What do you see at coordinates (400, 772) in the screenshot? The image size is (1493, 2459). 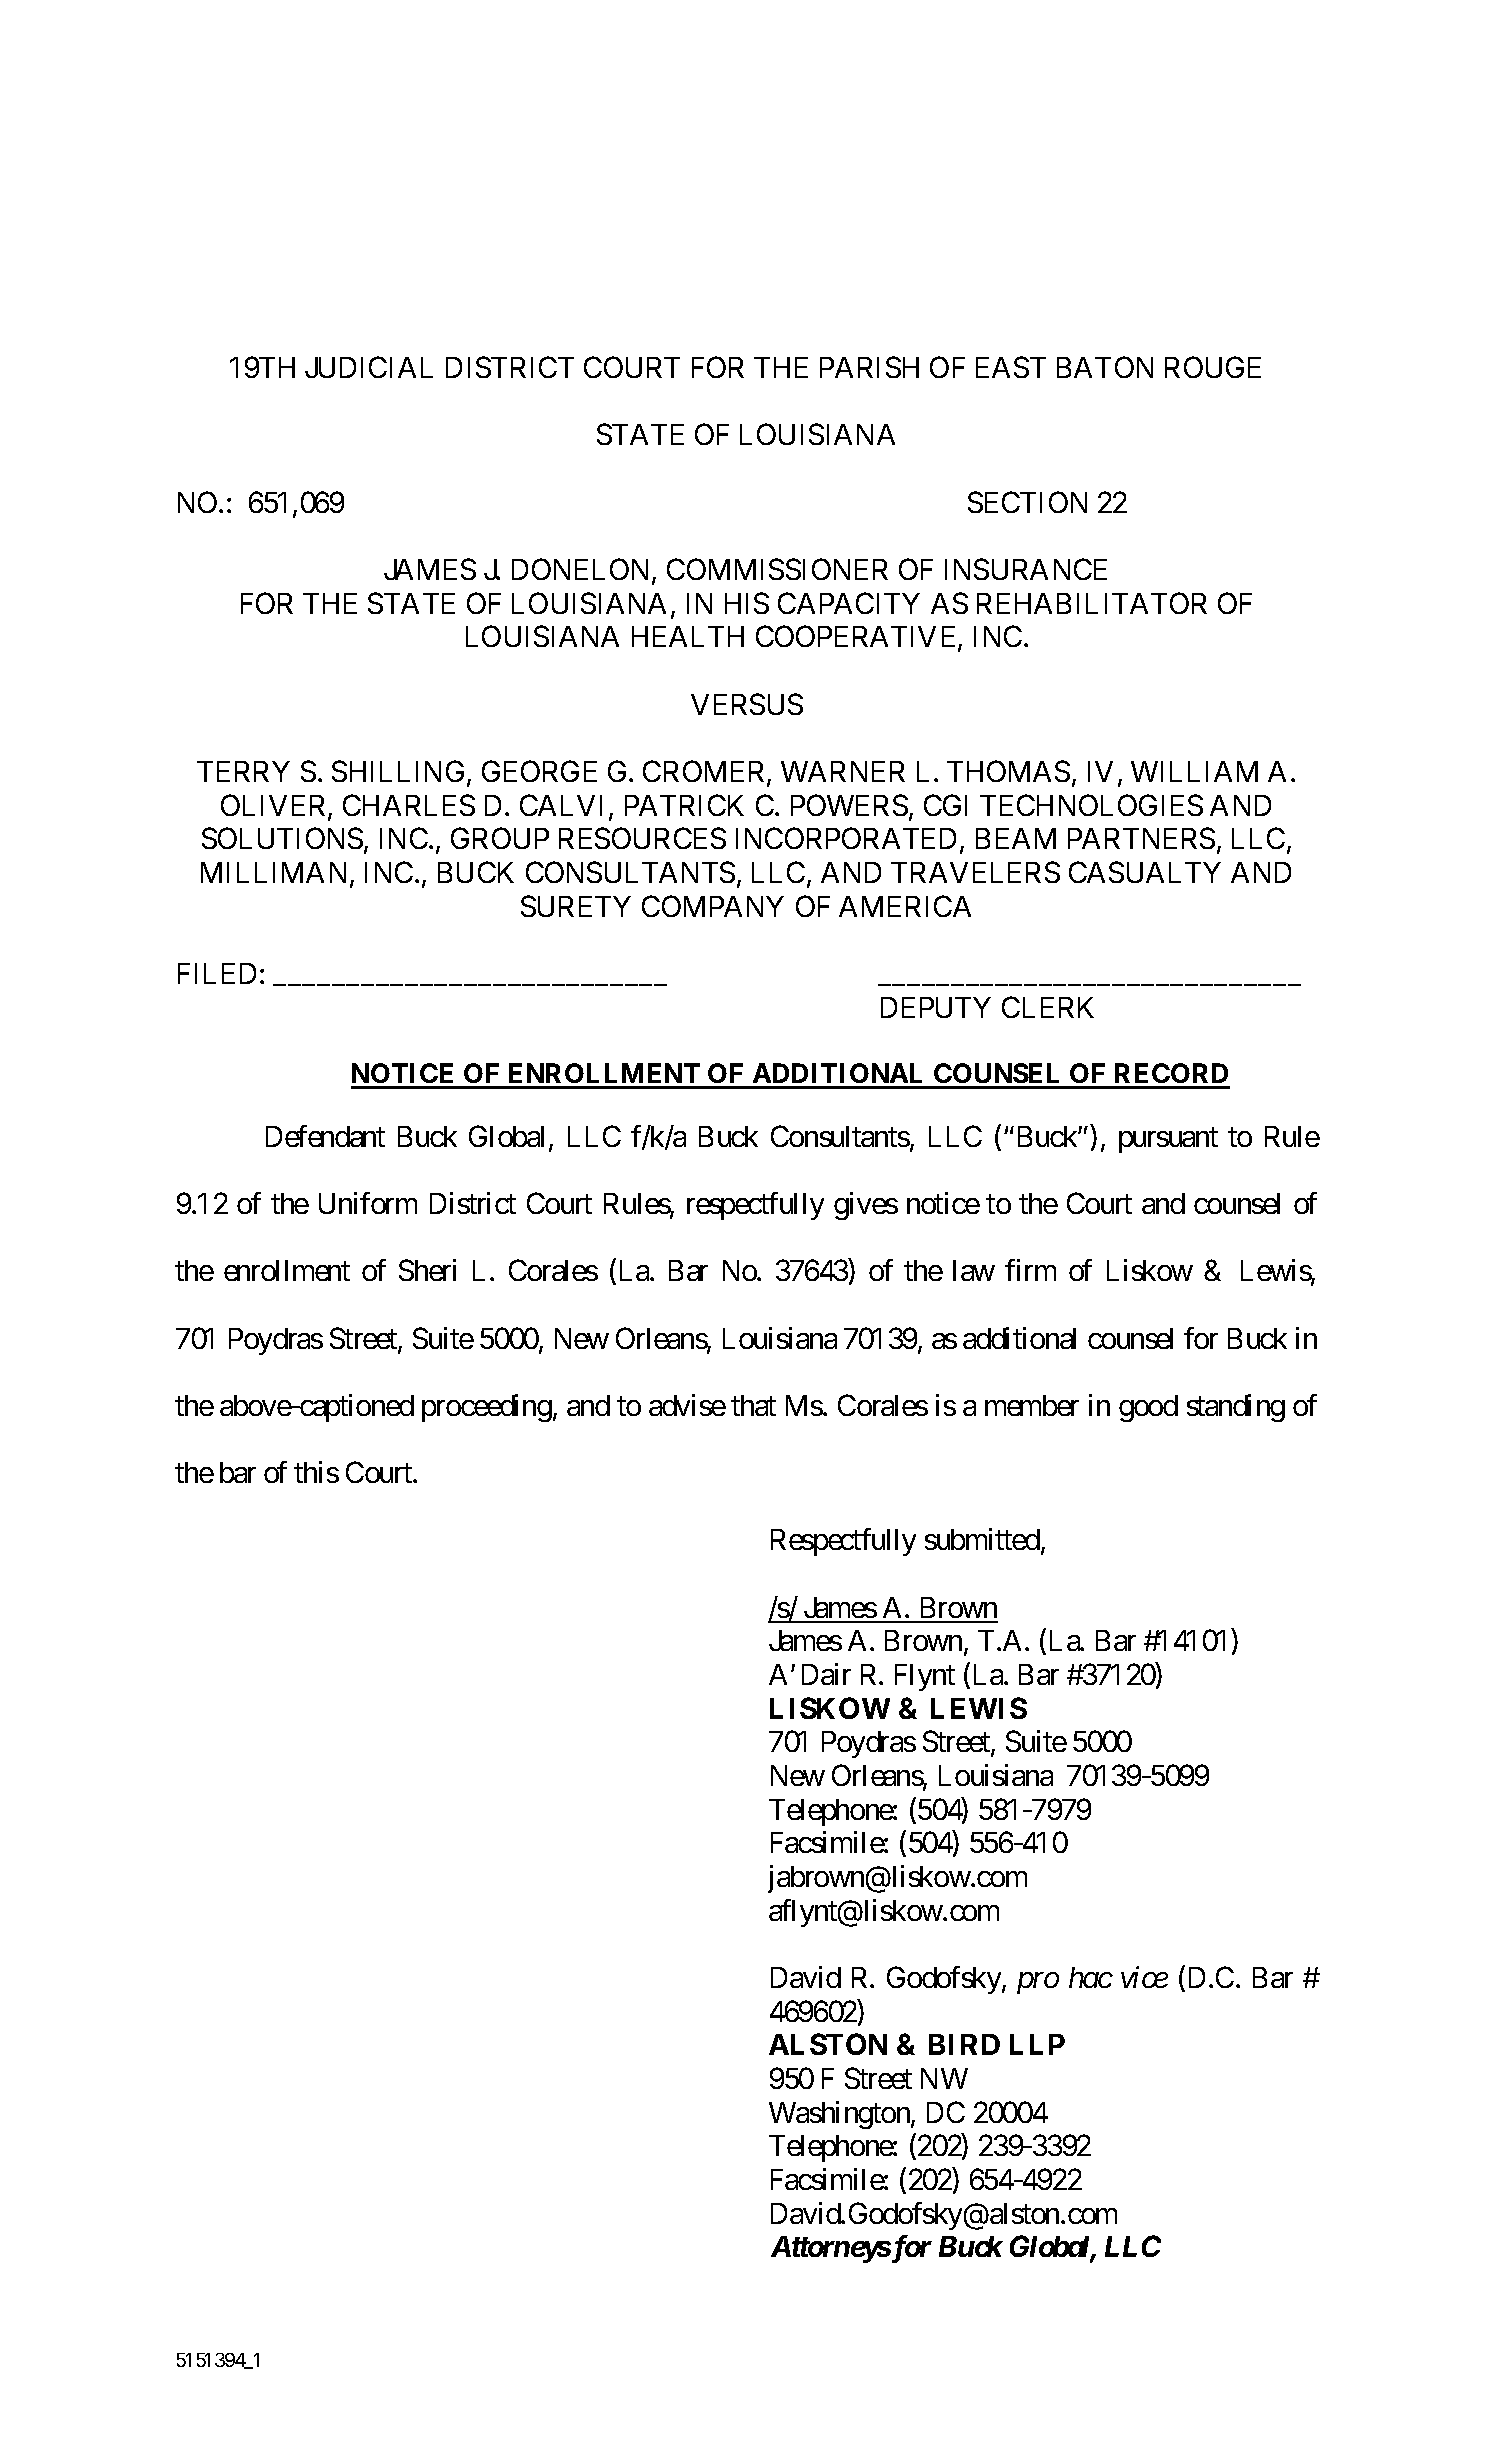 I see `SHILLING` at bounding box center [400, 772].
